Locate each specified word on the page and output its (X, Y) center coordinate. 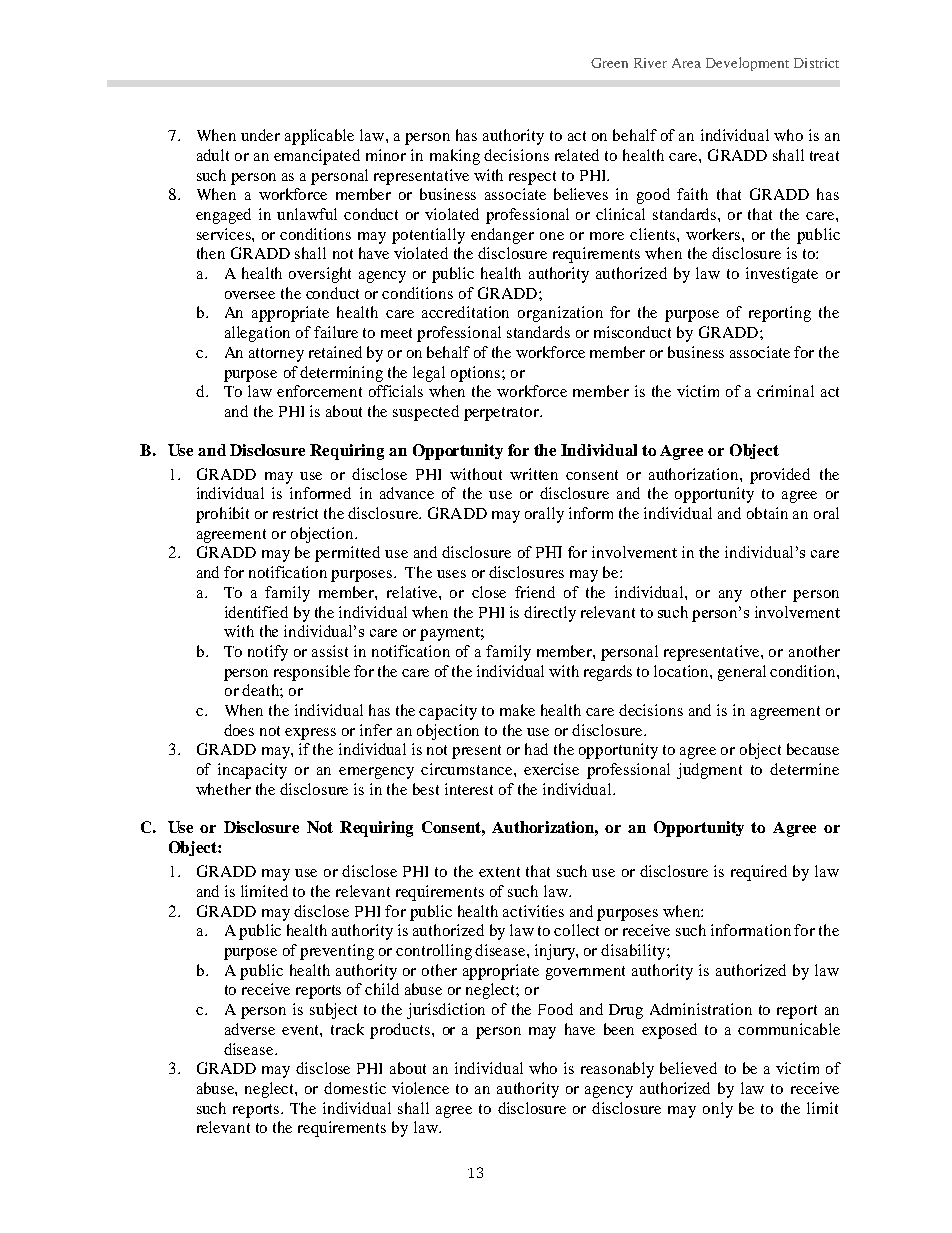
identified (256, 612)
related (577, 155)
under (260, 135)
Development (747, 64)
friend (535, 592)
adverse (250, 1029)
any (730, 596)
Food (555, 1009)
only (718, 1110)
